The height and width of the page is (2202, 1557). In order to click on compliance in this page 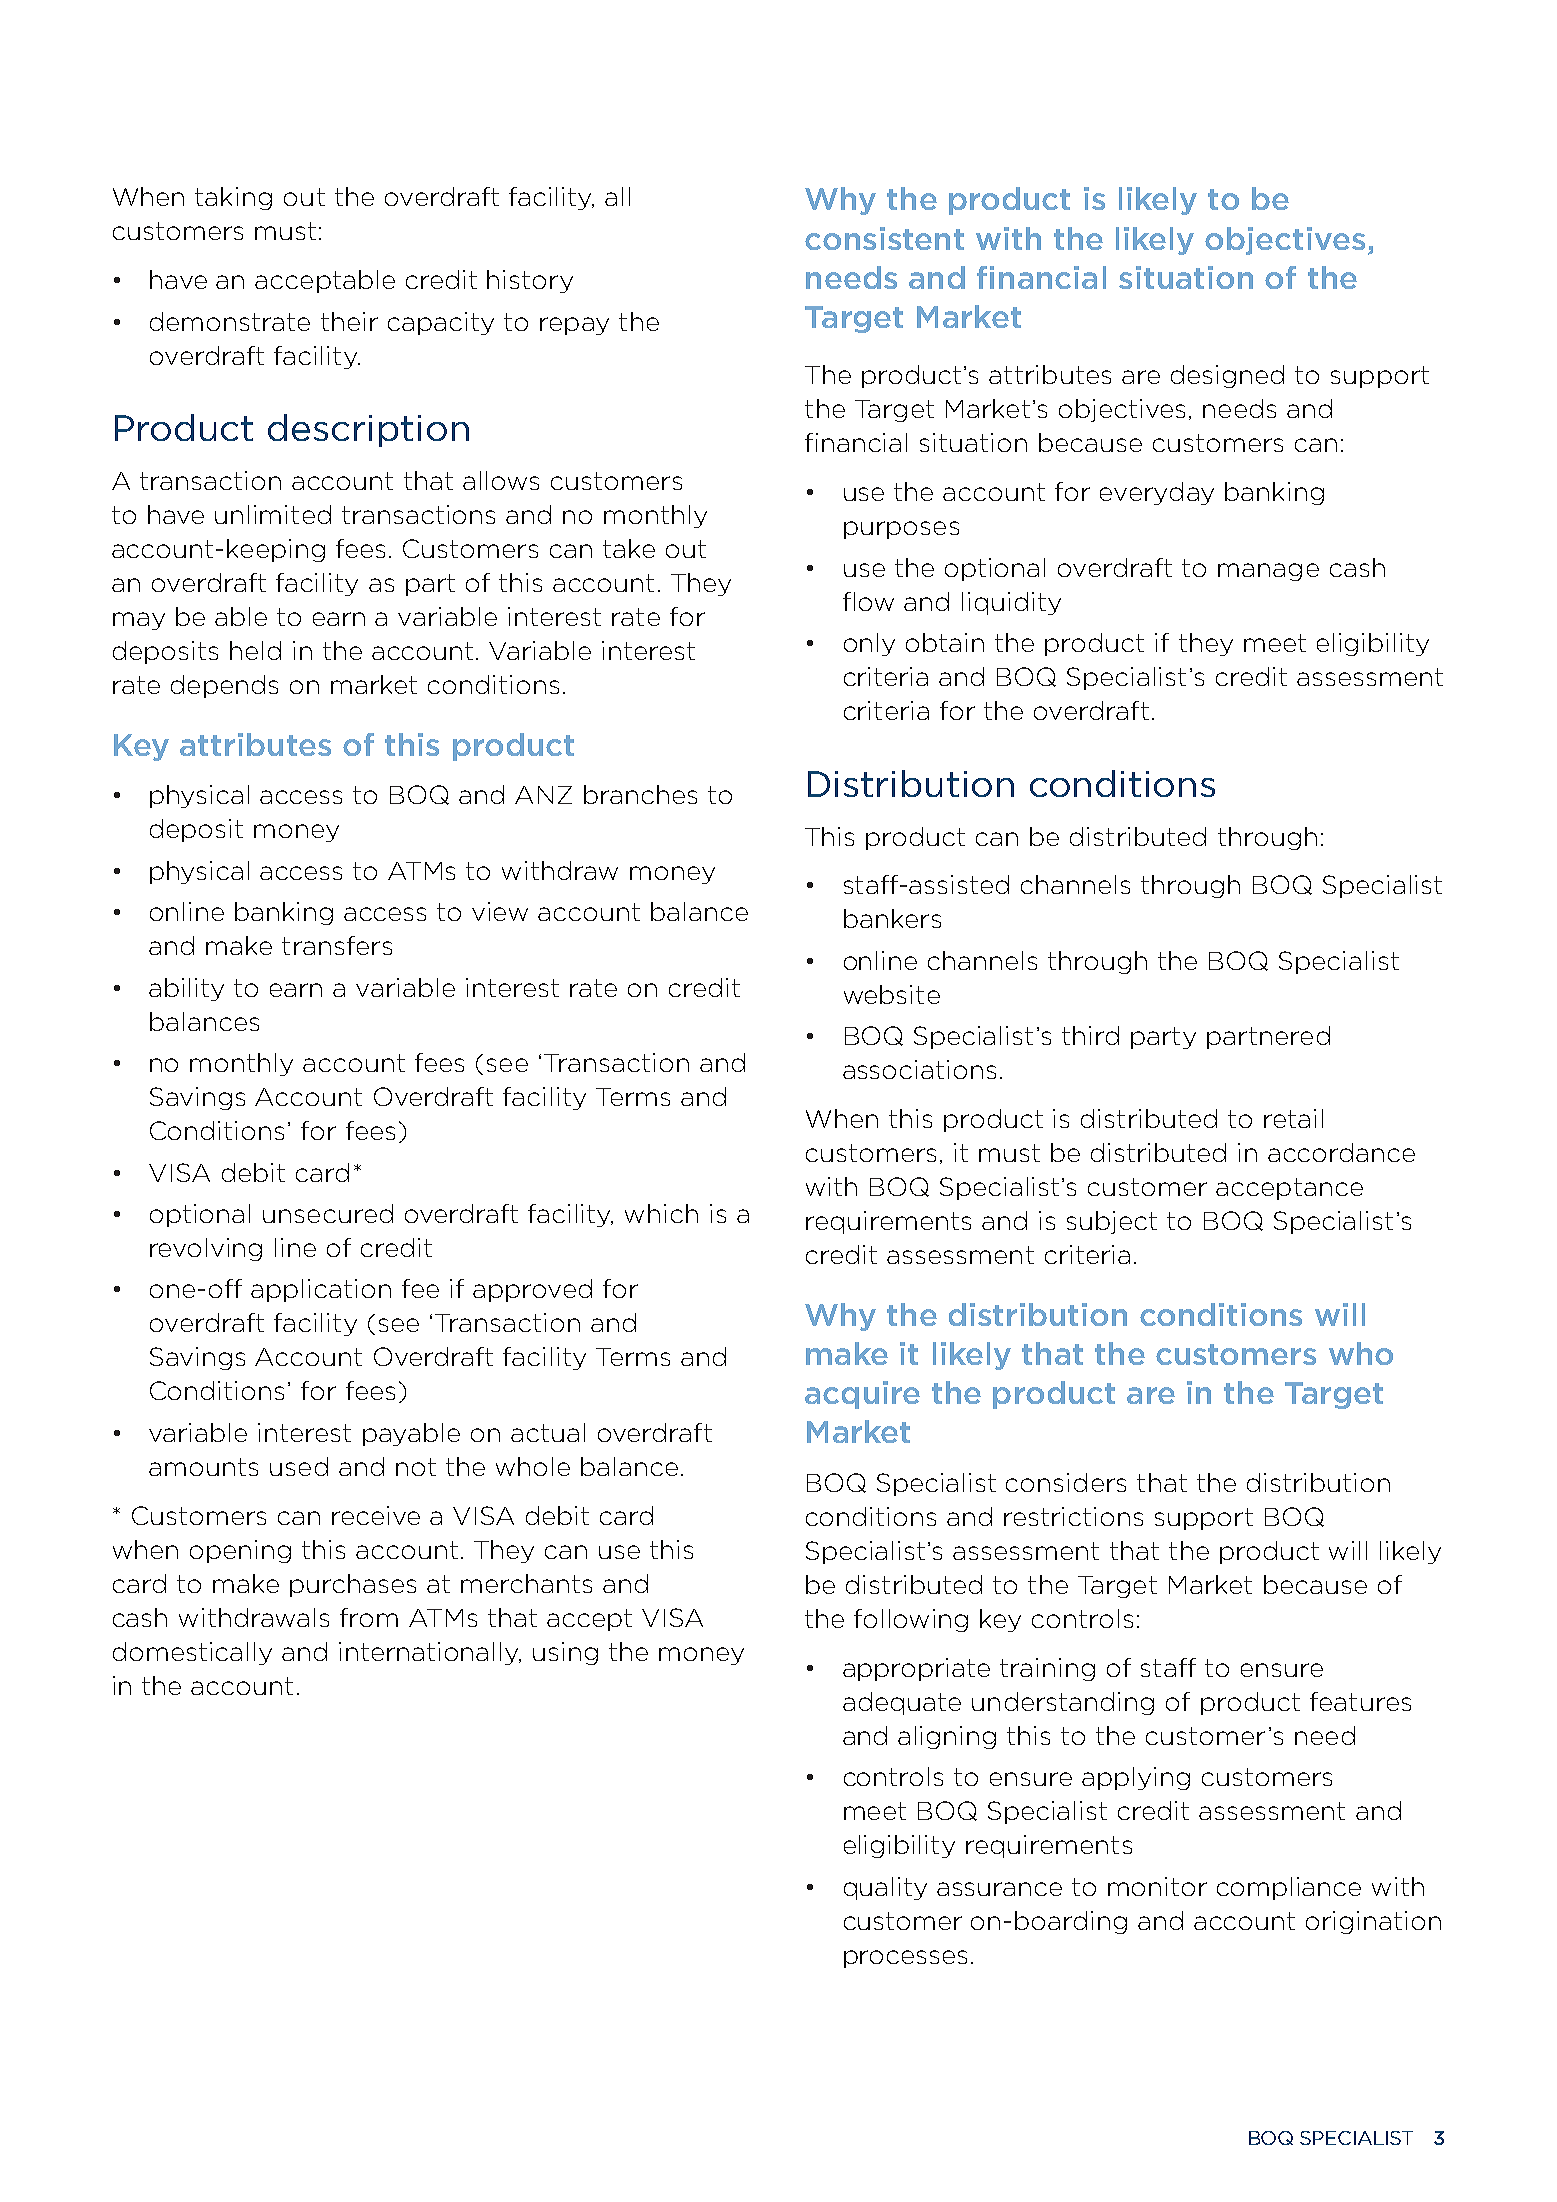, I will do `click(1289, 1888)`.
